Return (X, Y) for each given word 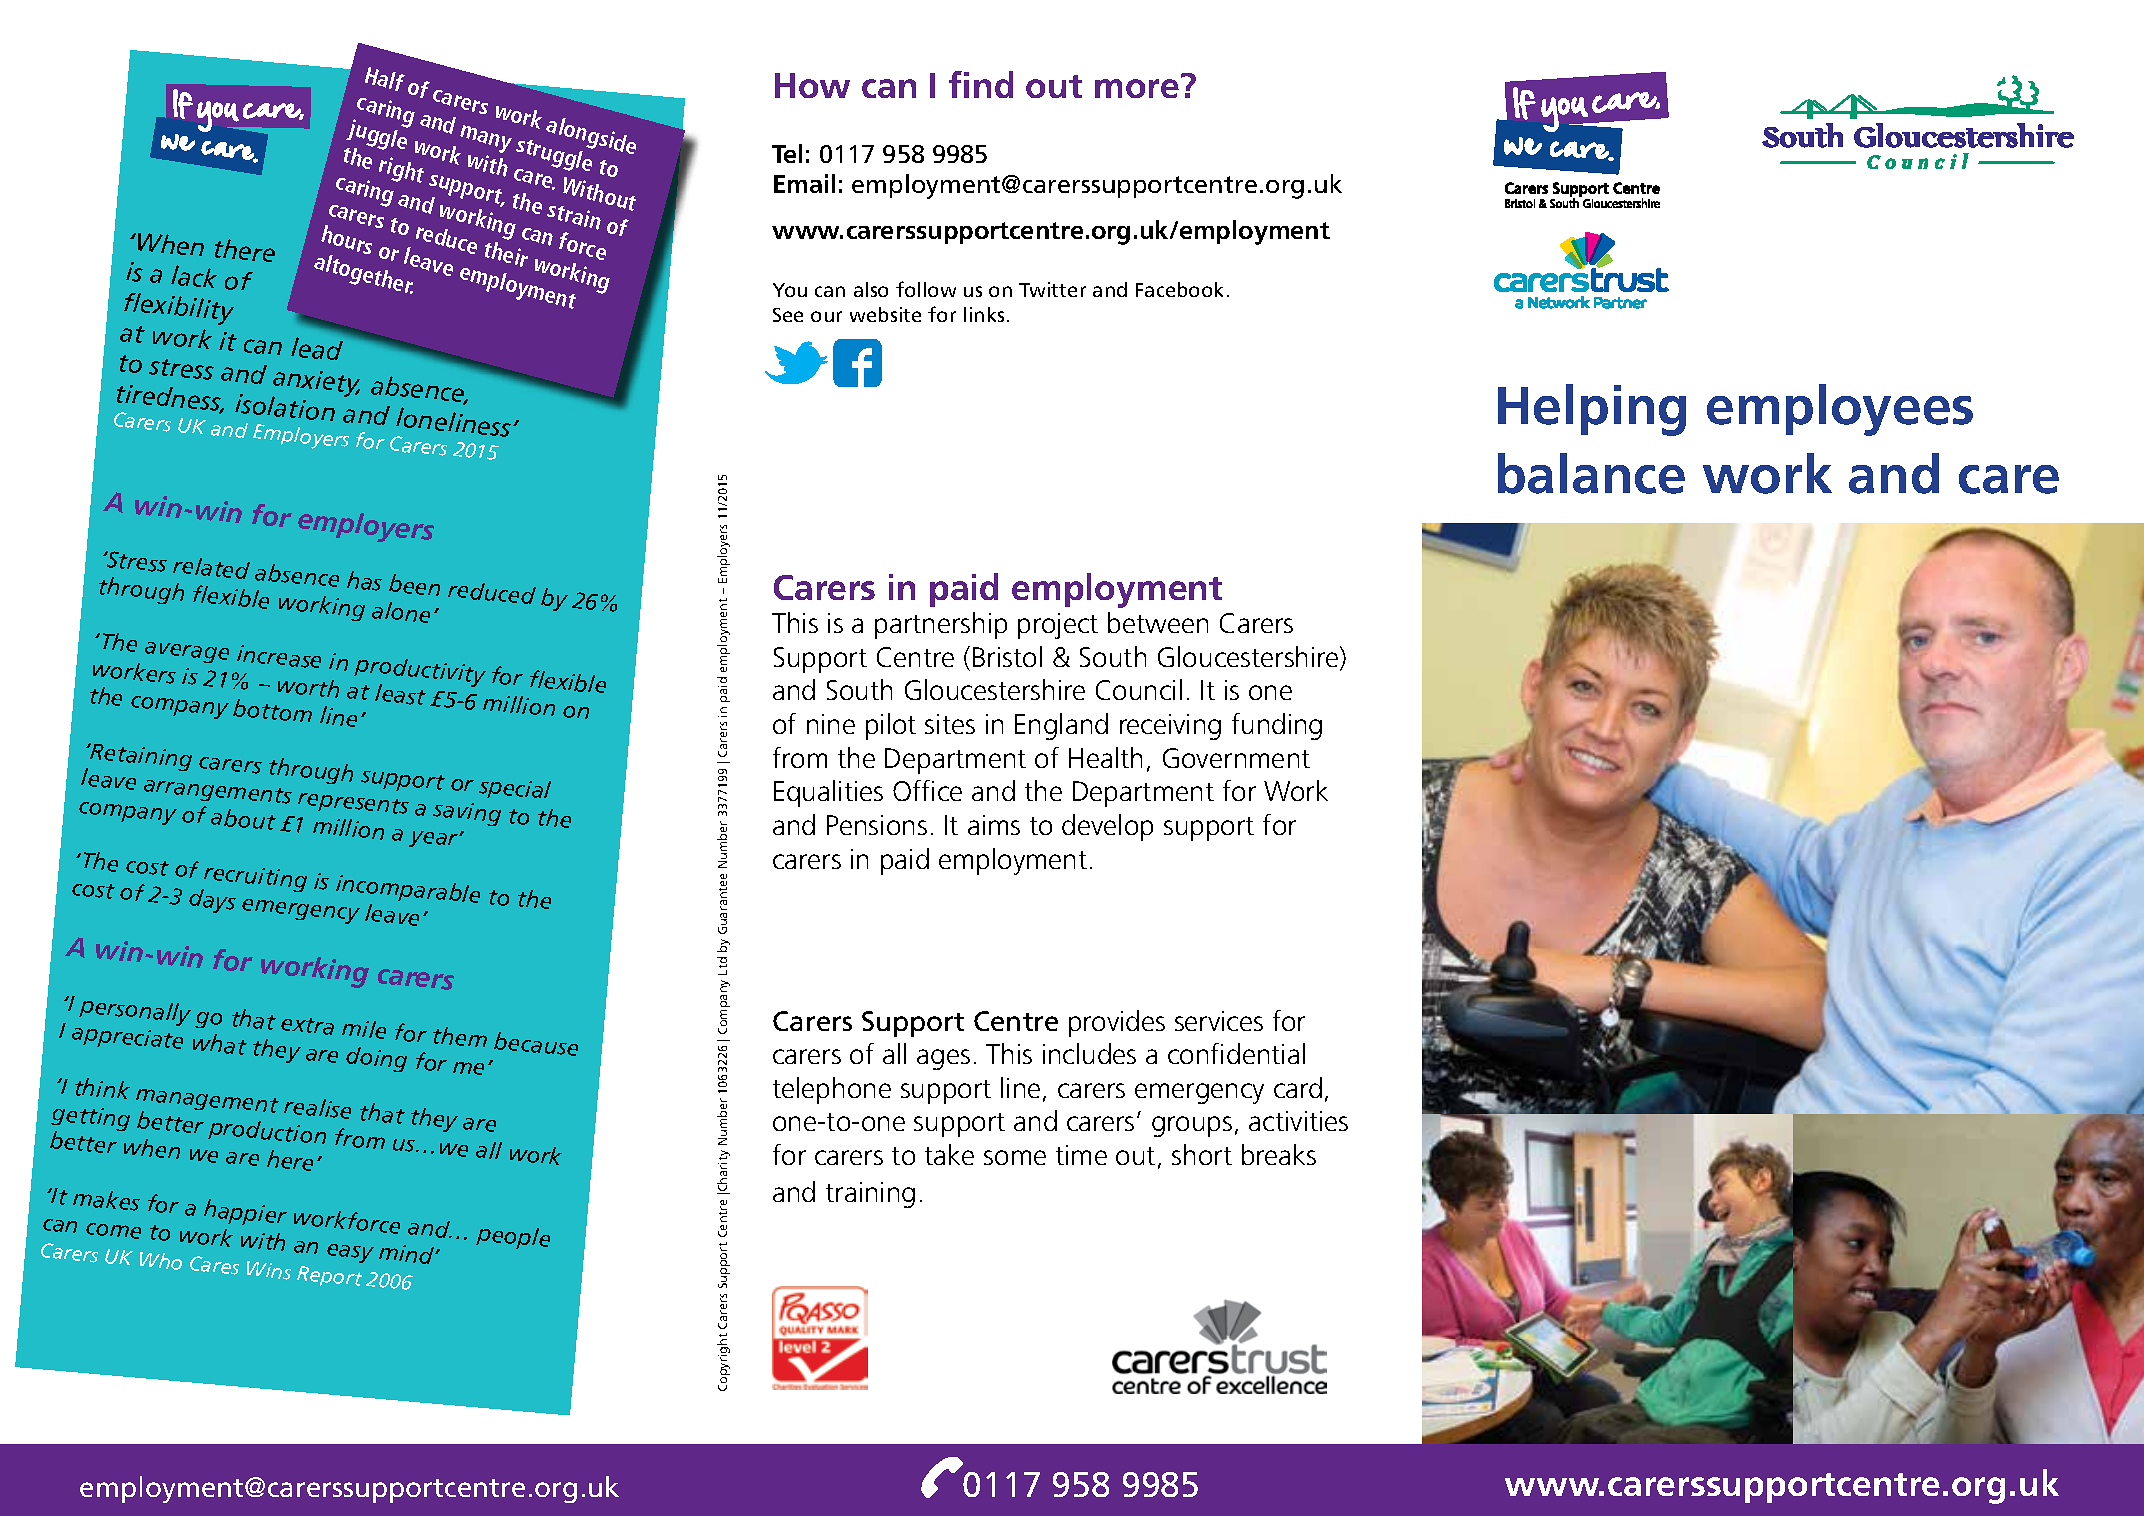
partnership (941, 625)
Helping (1592, 410)
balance (1591, 473)
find (981, 84)
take (949, 1154)
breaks (1279, 1154)
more (1137, 88)
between (1158, 622)
